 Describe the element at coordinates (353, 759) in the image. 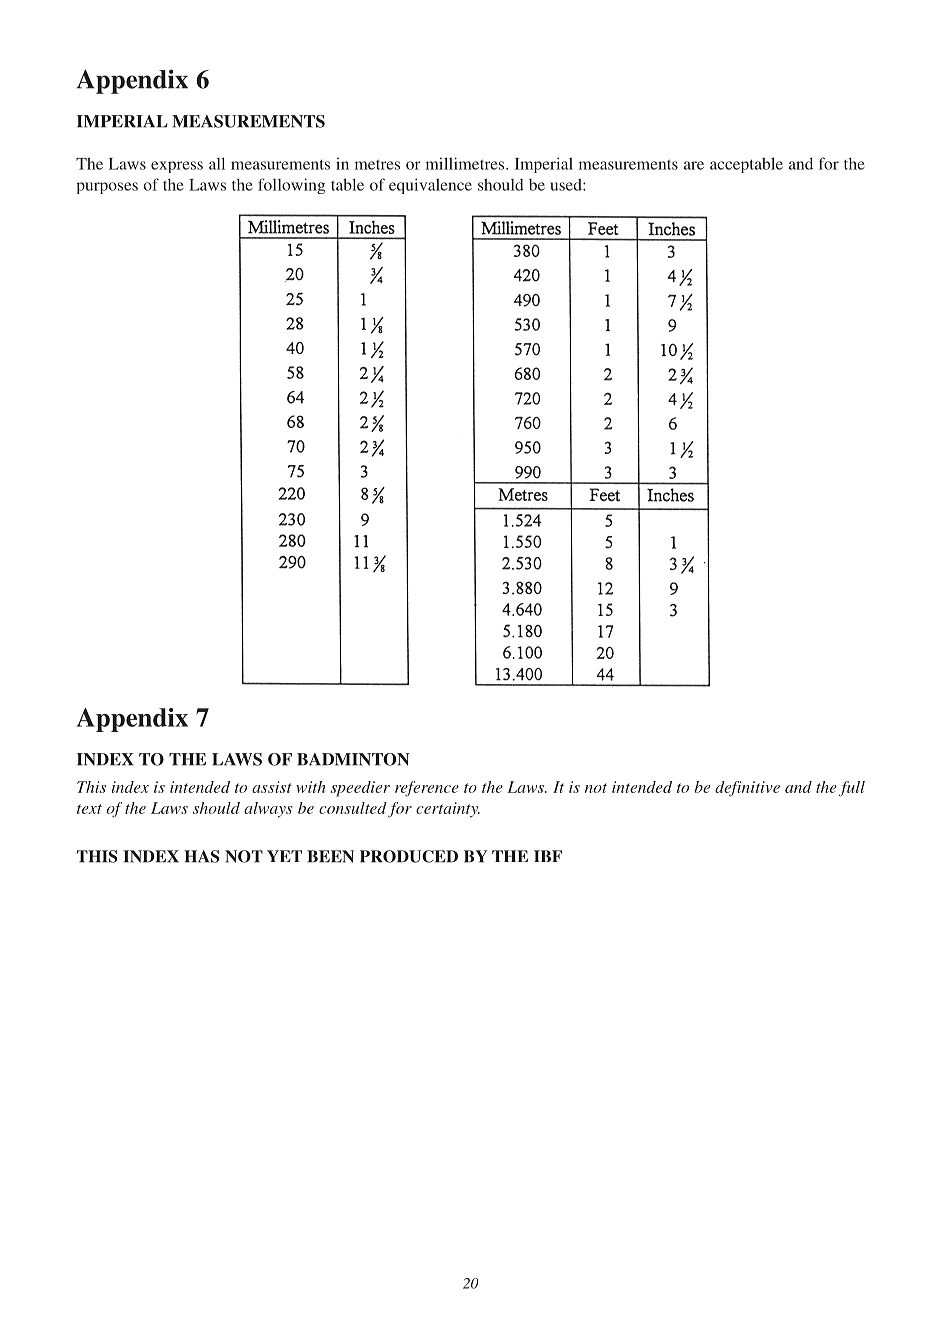

I see `BADMINTON` at that location.
